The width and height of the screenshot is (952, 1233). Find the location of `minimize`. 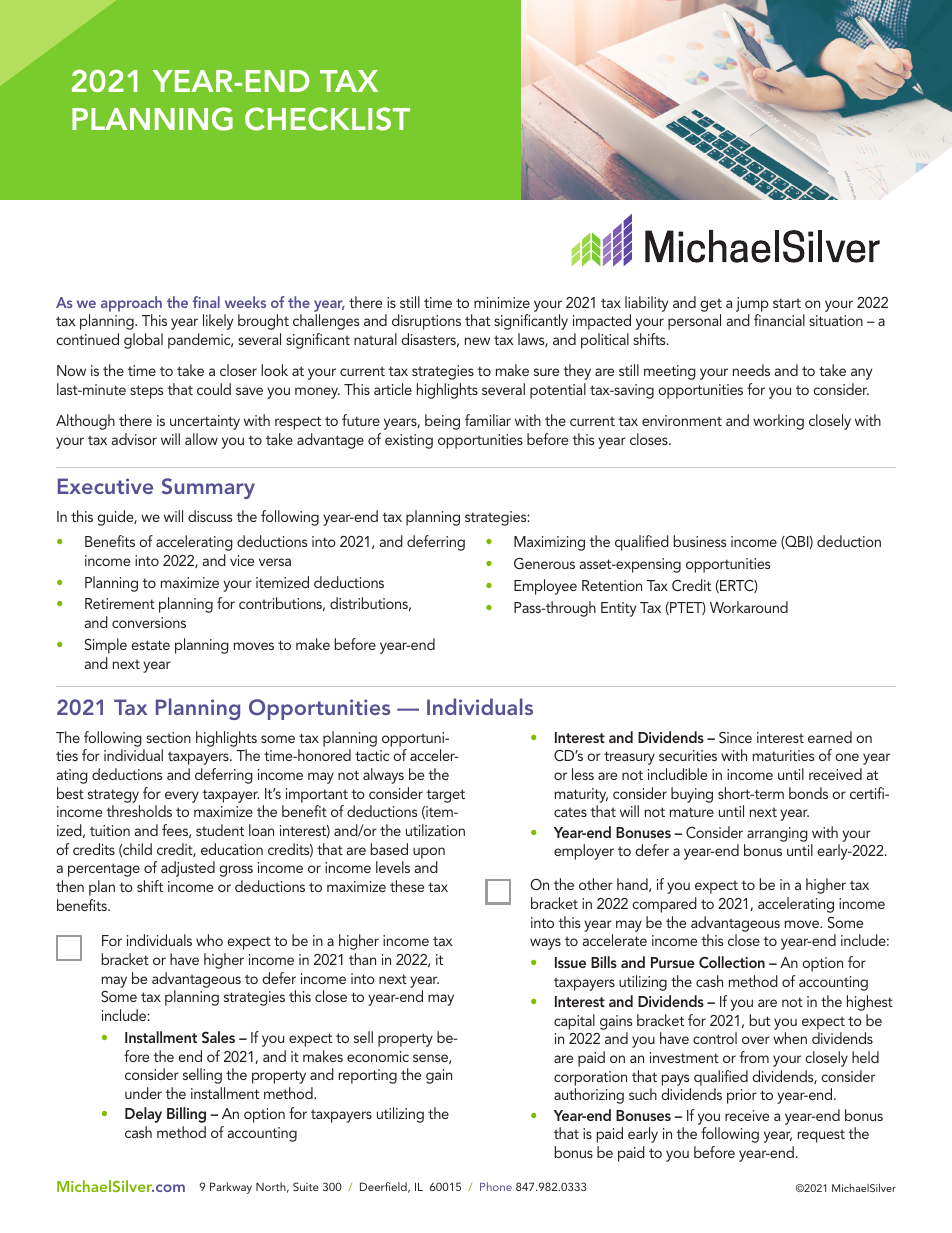

minimize is located at coordinates (502, 302).
